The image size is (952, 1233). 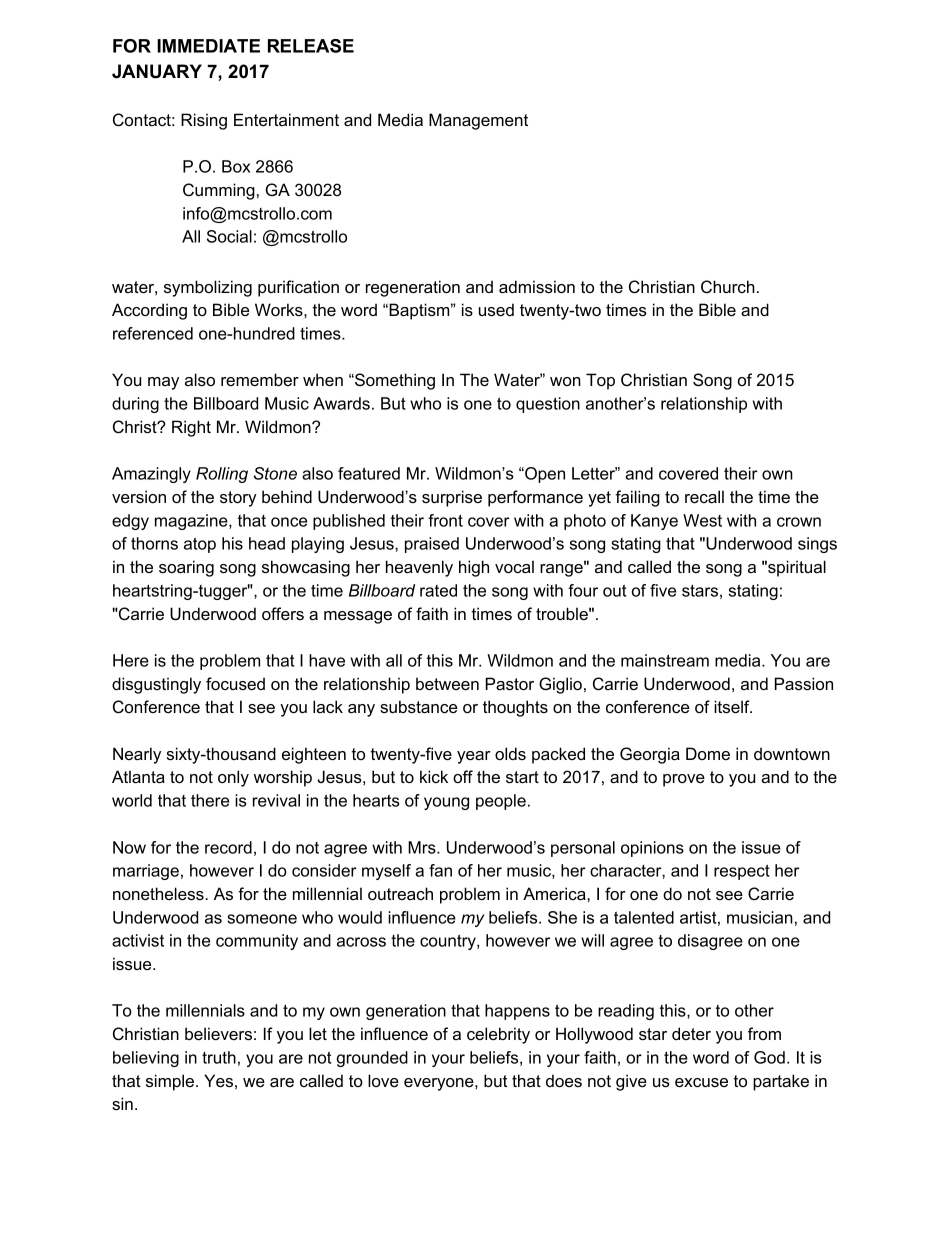 I want to click on God, so click(x=769, y=1057).
